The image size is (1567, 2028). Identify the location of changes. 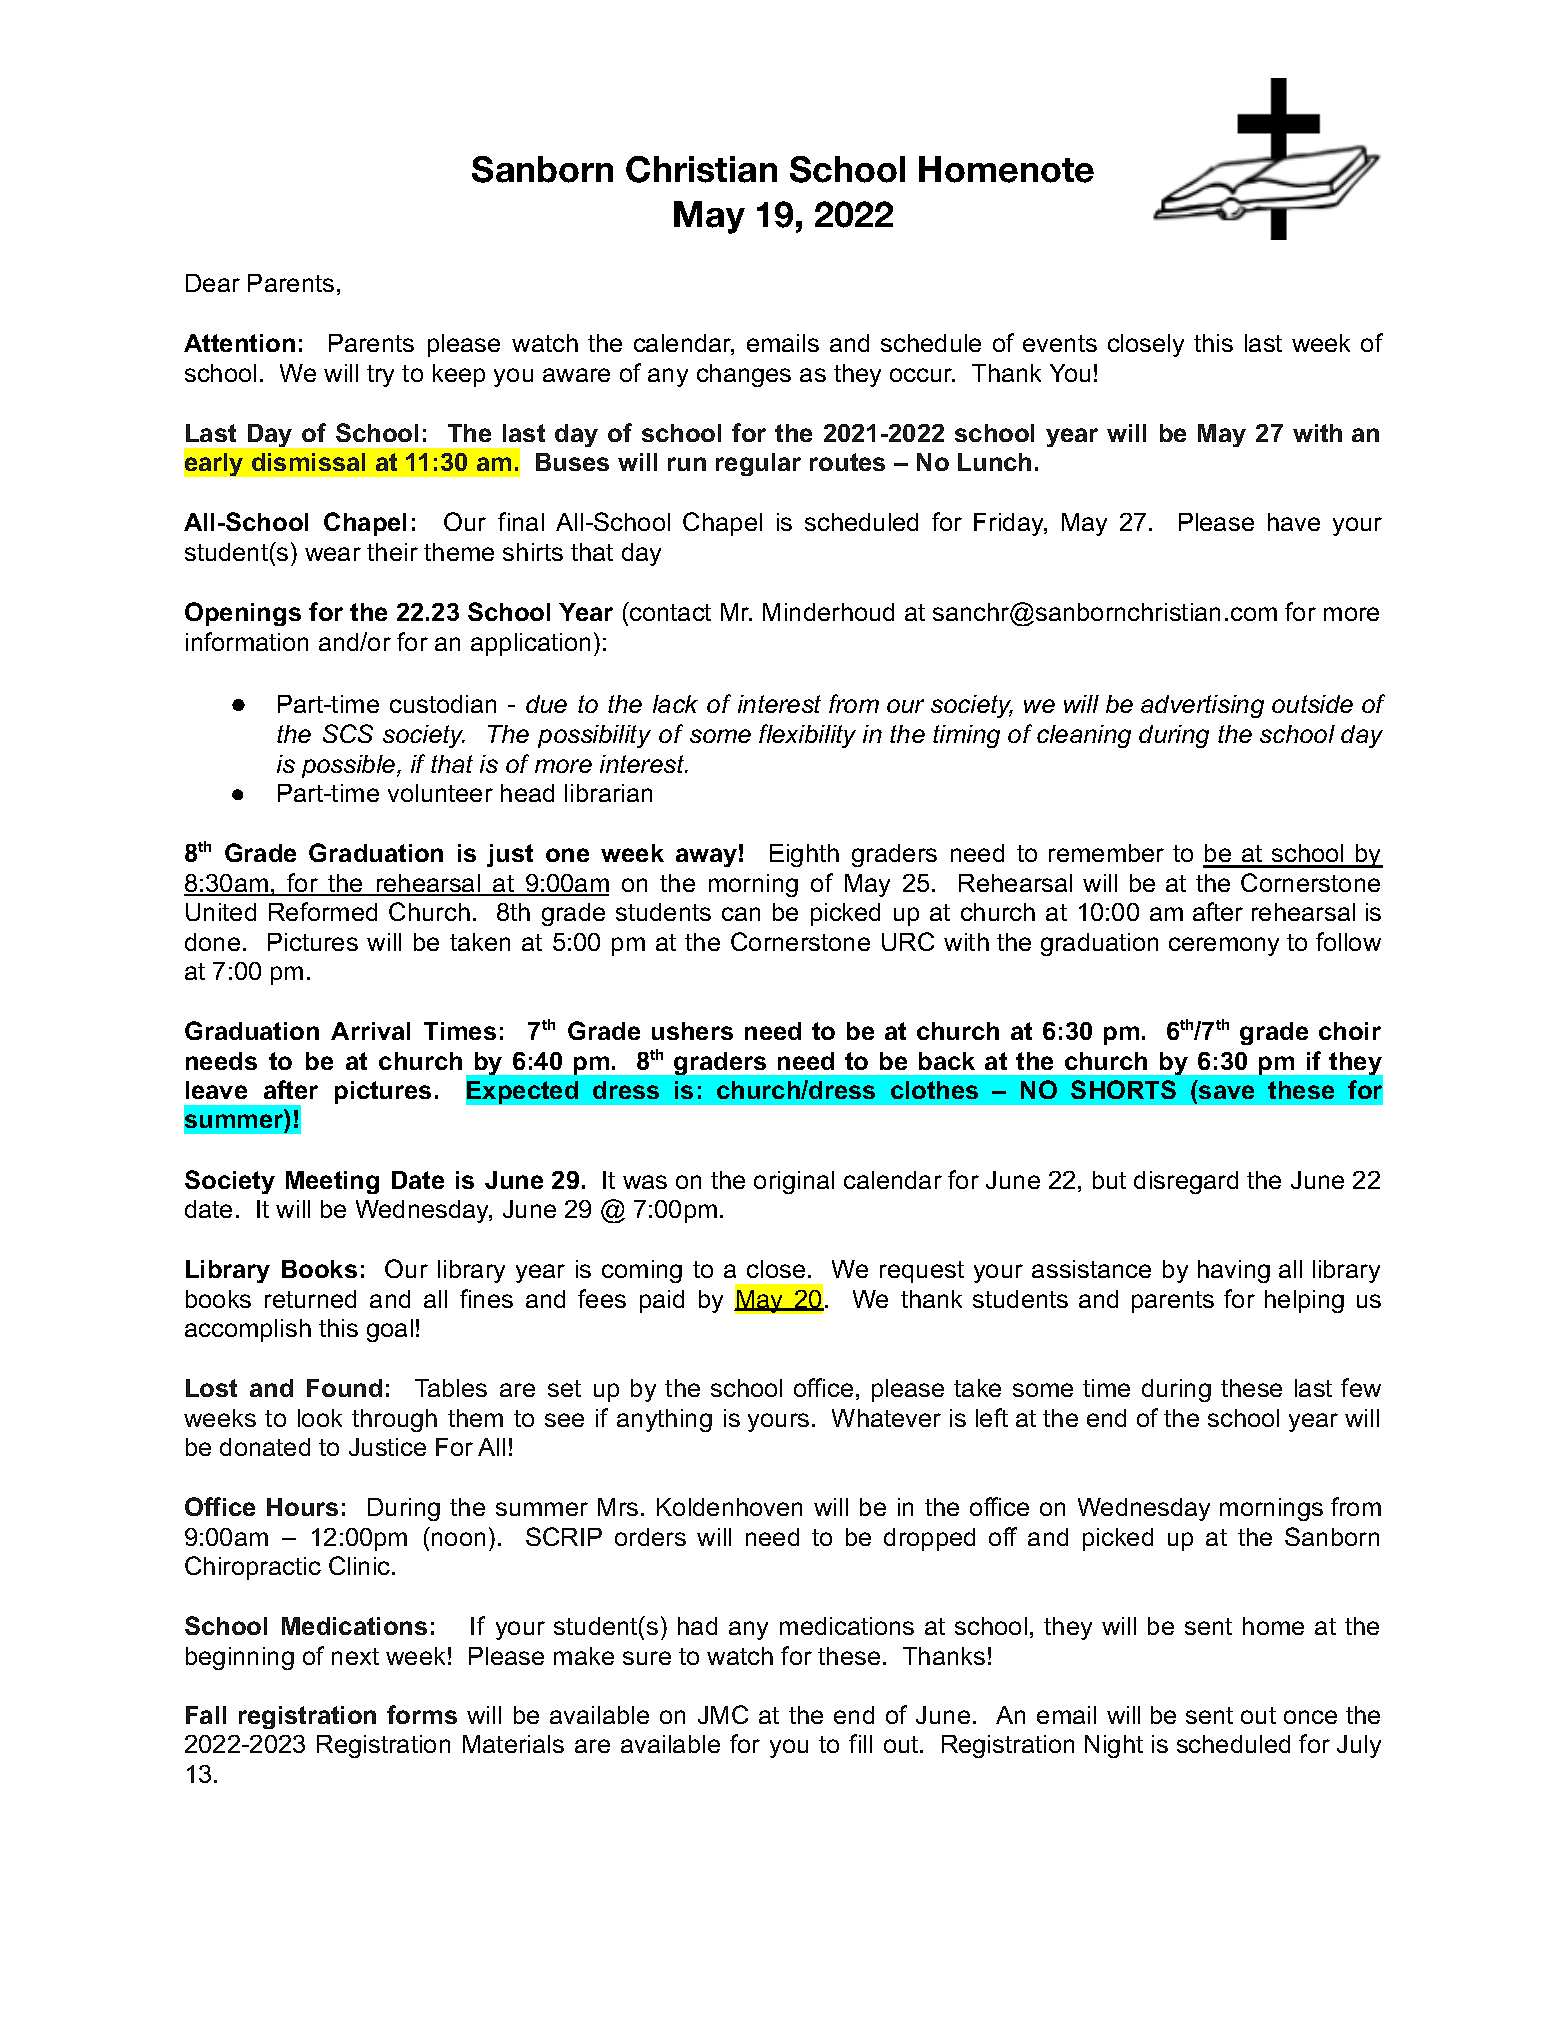
(744, 375).
